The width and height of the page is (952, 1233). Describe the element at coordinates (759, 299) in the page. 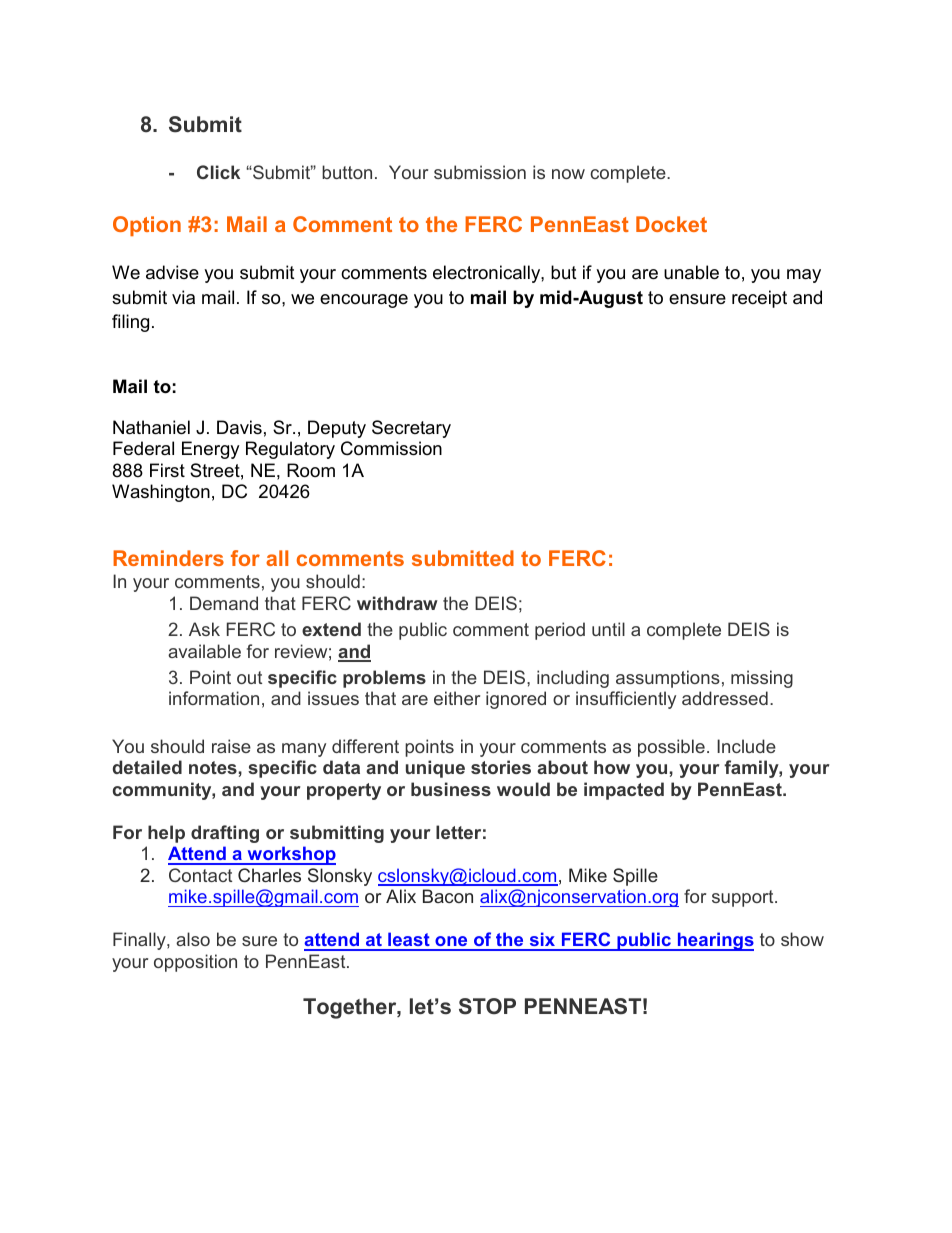

I see `receipt` at that location.
